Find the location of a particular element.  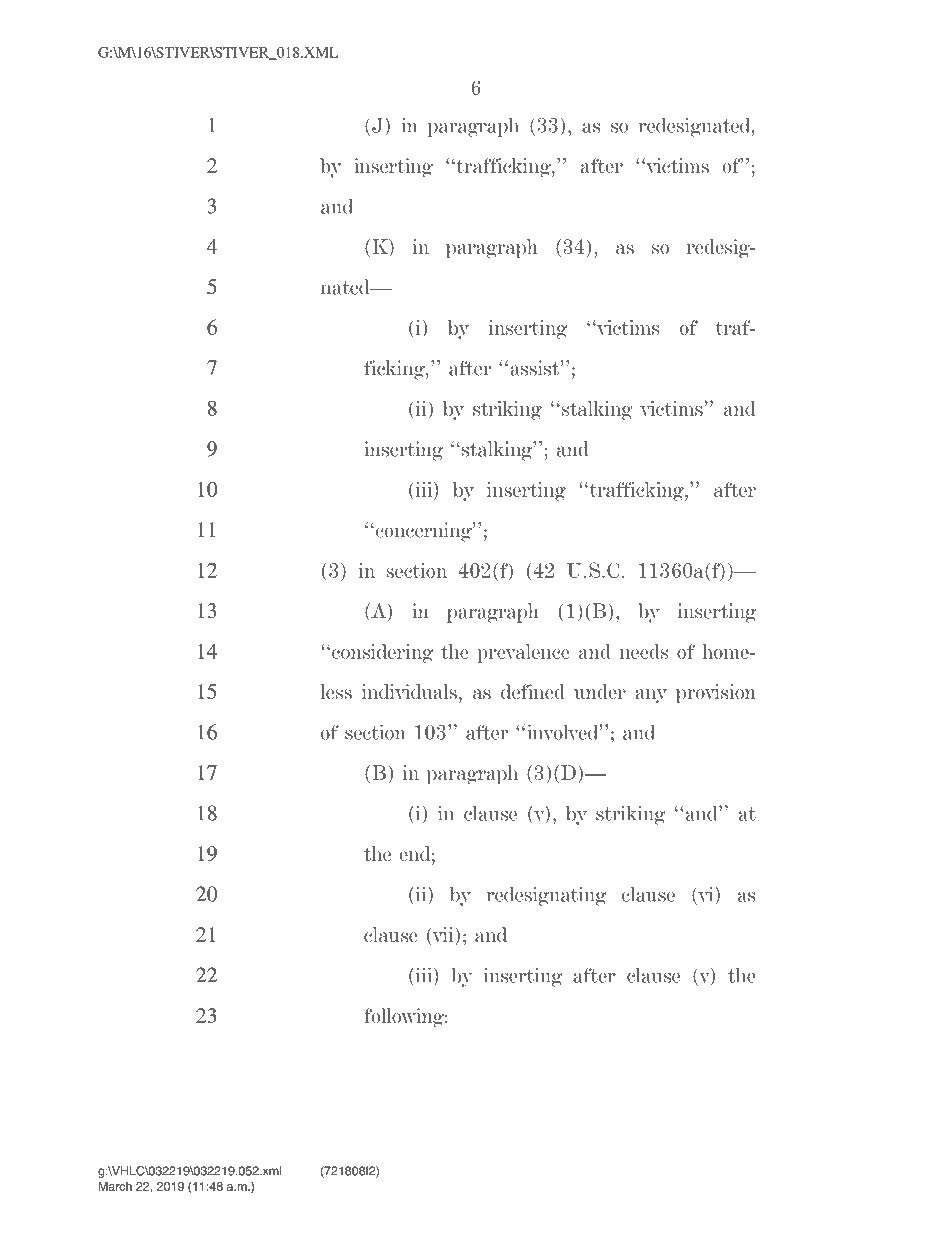

concerning is located at coordinates (425, 532).
